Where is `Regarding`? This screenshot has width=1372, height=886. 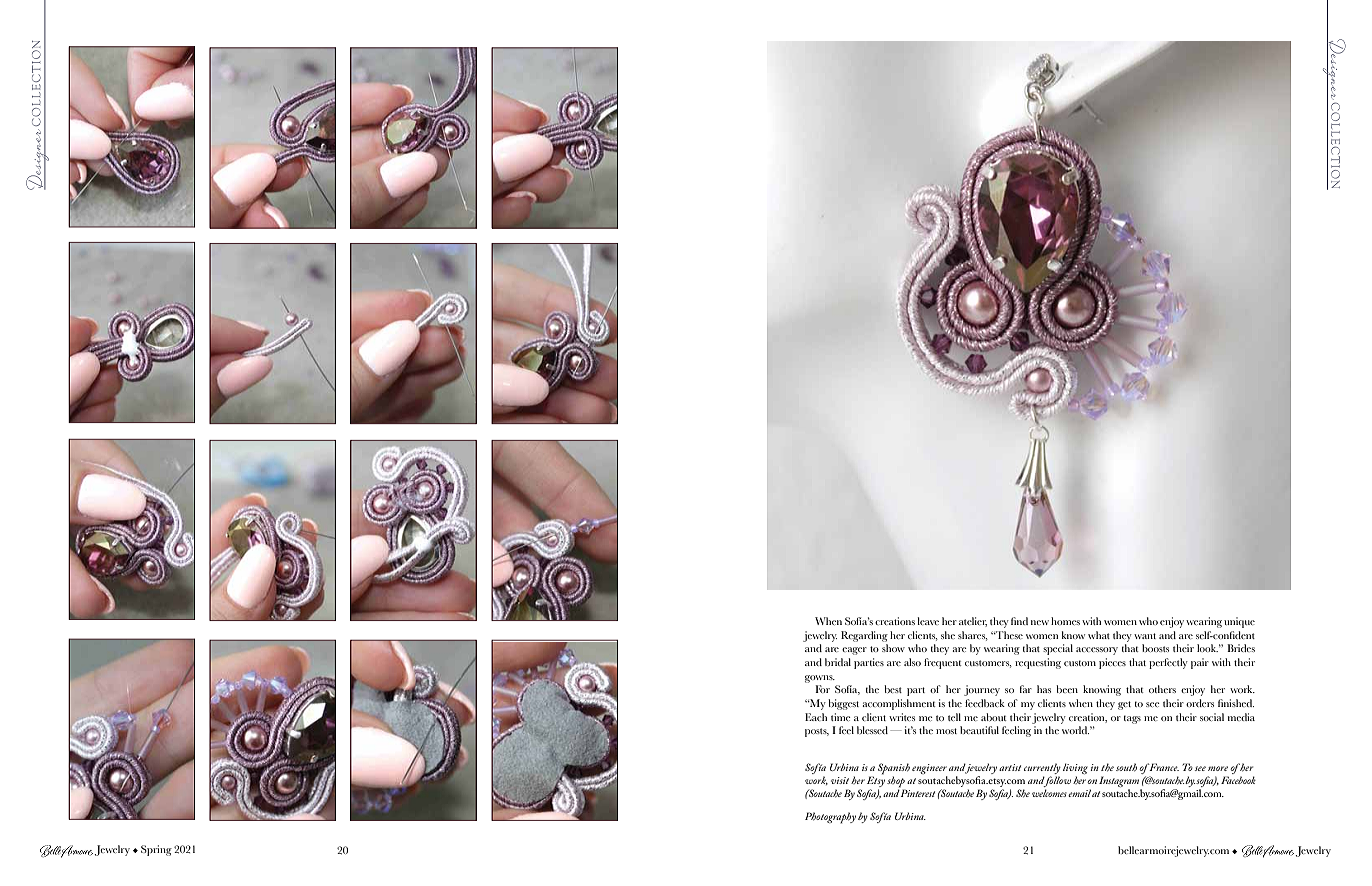
Regarding is located at coordinates (864, 636).
